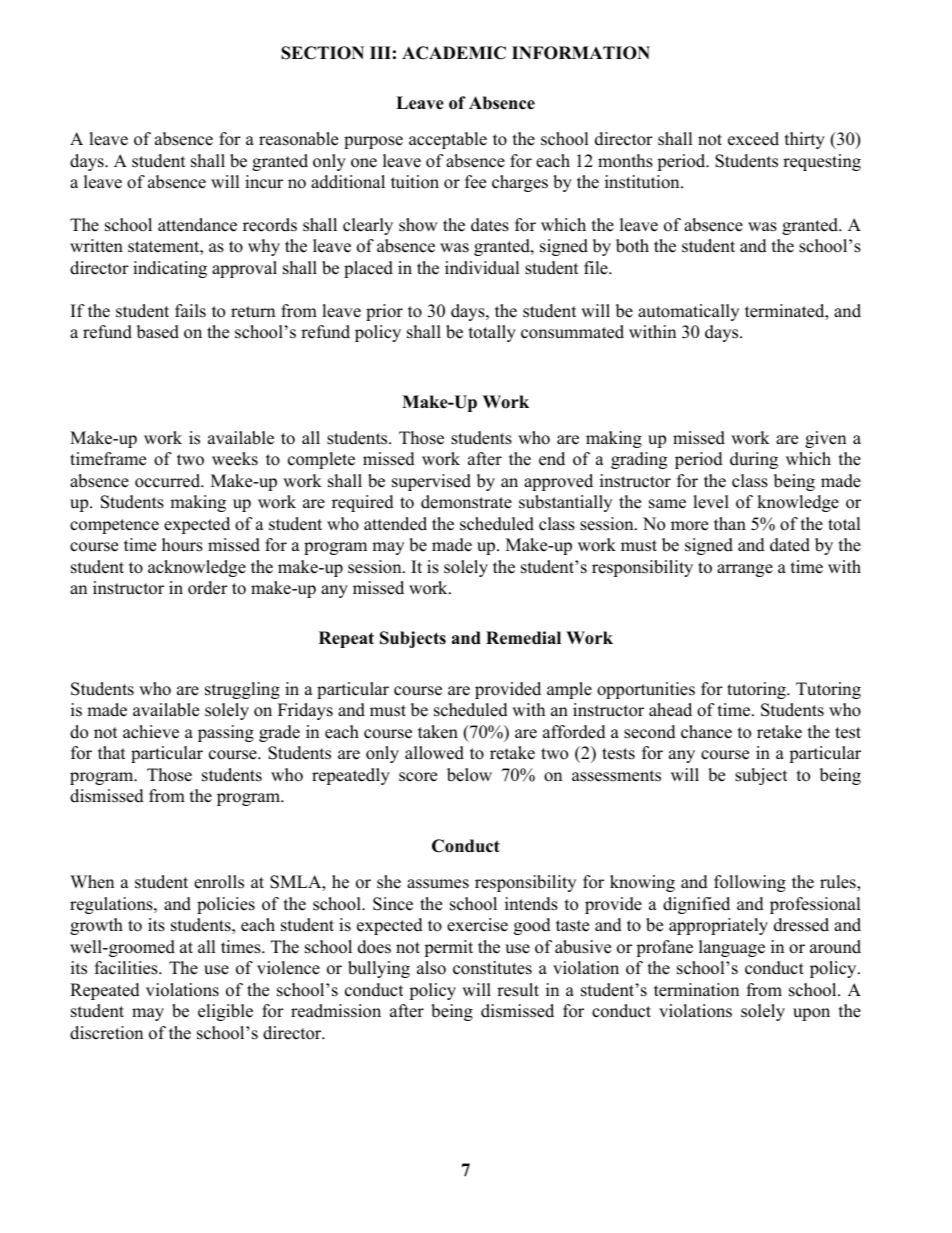  I want to click on demonstrate, so click(466, 502).
